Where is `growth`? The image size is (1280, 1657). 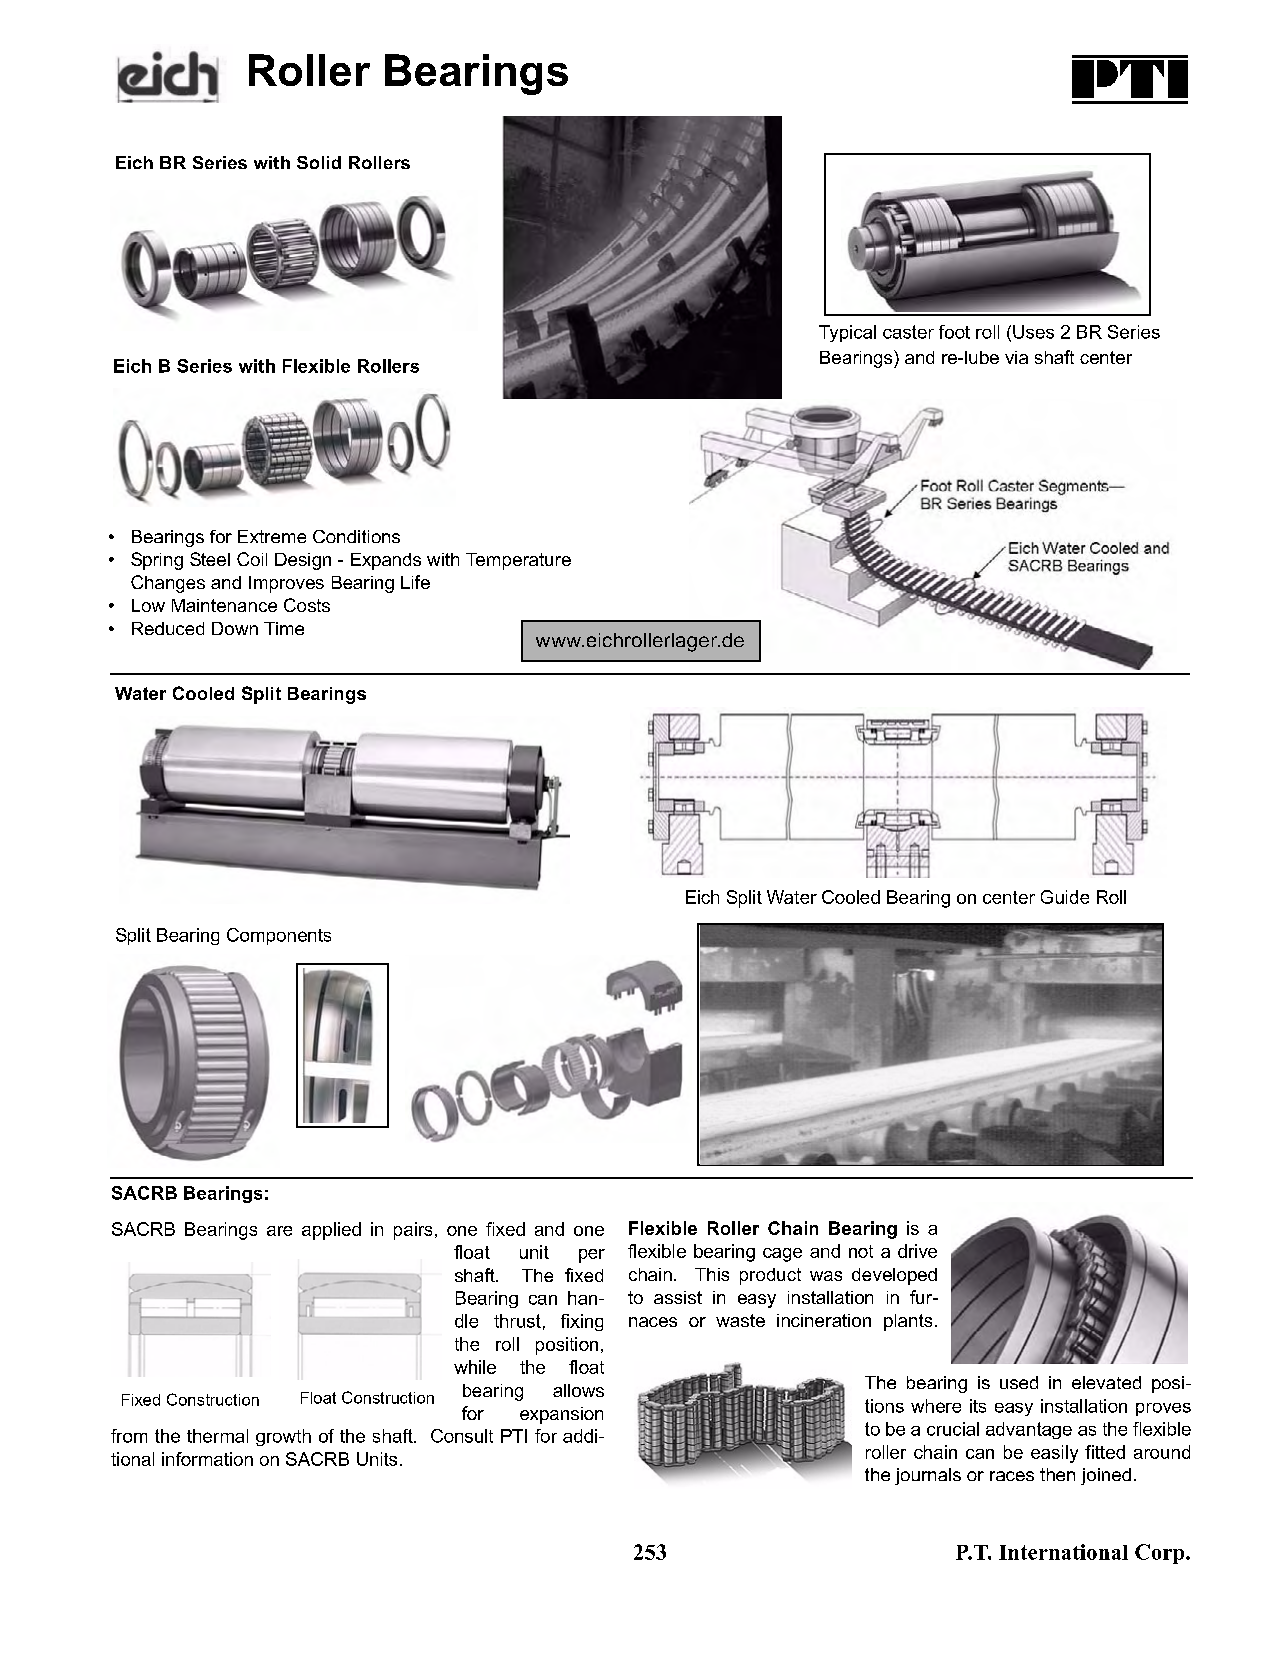
growth is located at coordinates (283, 1437).
